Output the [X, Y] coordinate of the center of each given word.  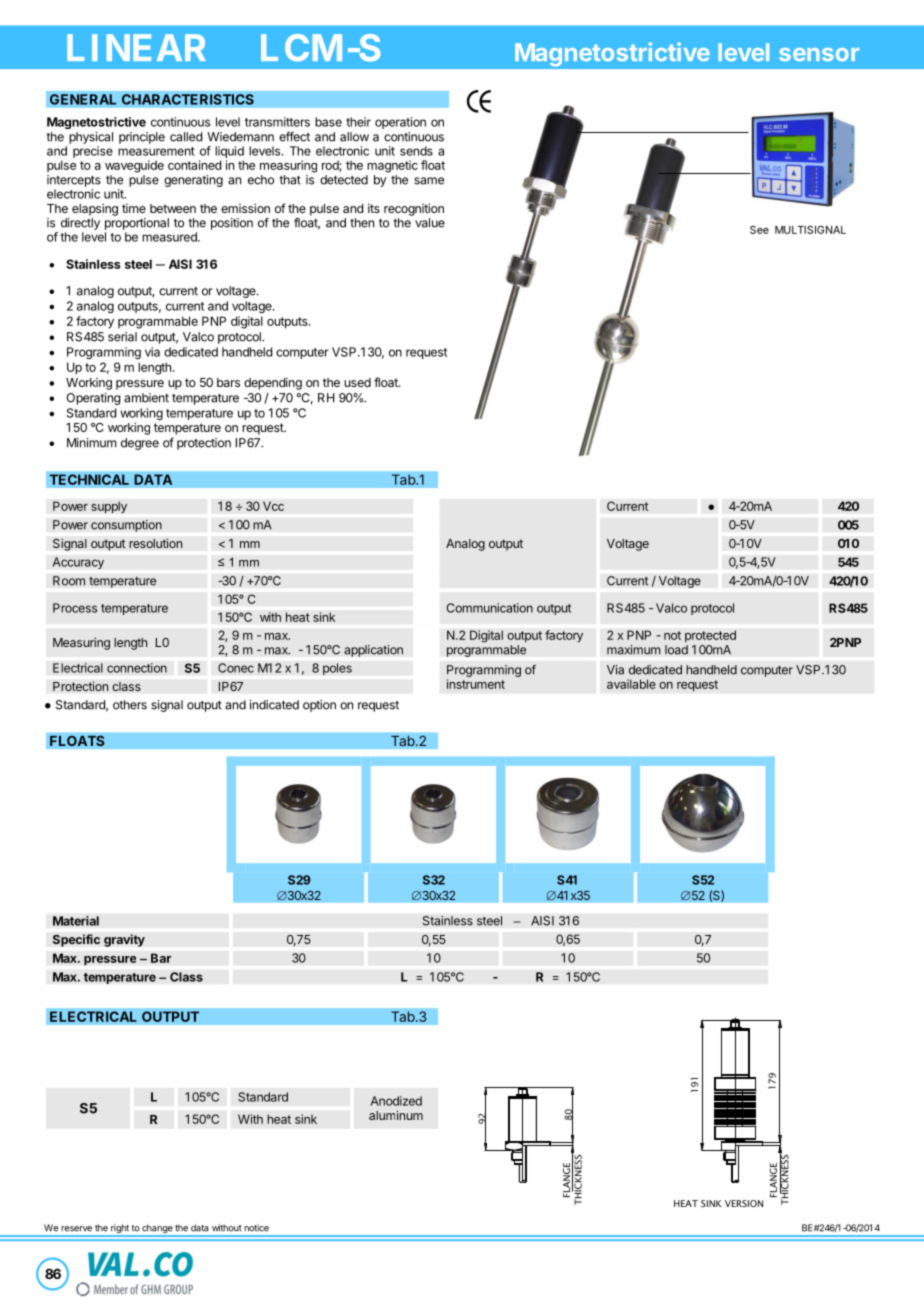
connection [137, 668]
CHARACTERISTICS [188, 99]
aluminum [396, 1115]
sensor [819, 54]
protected [710, 636]
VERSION [744, 1203]
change [157, 1230]
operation [400, 123]
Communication [490, 608]
